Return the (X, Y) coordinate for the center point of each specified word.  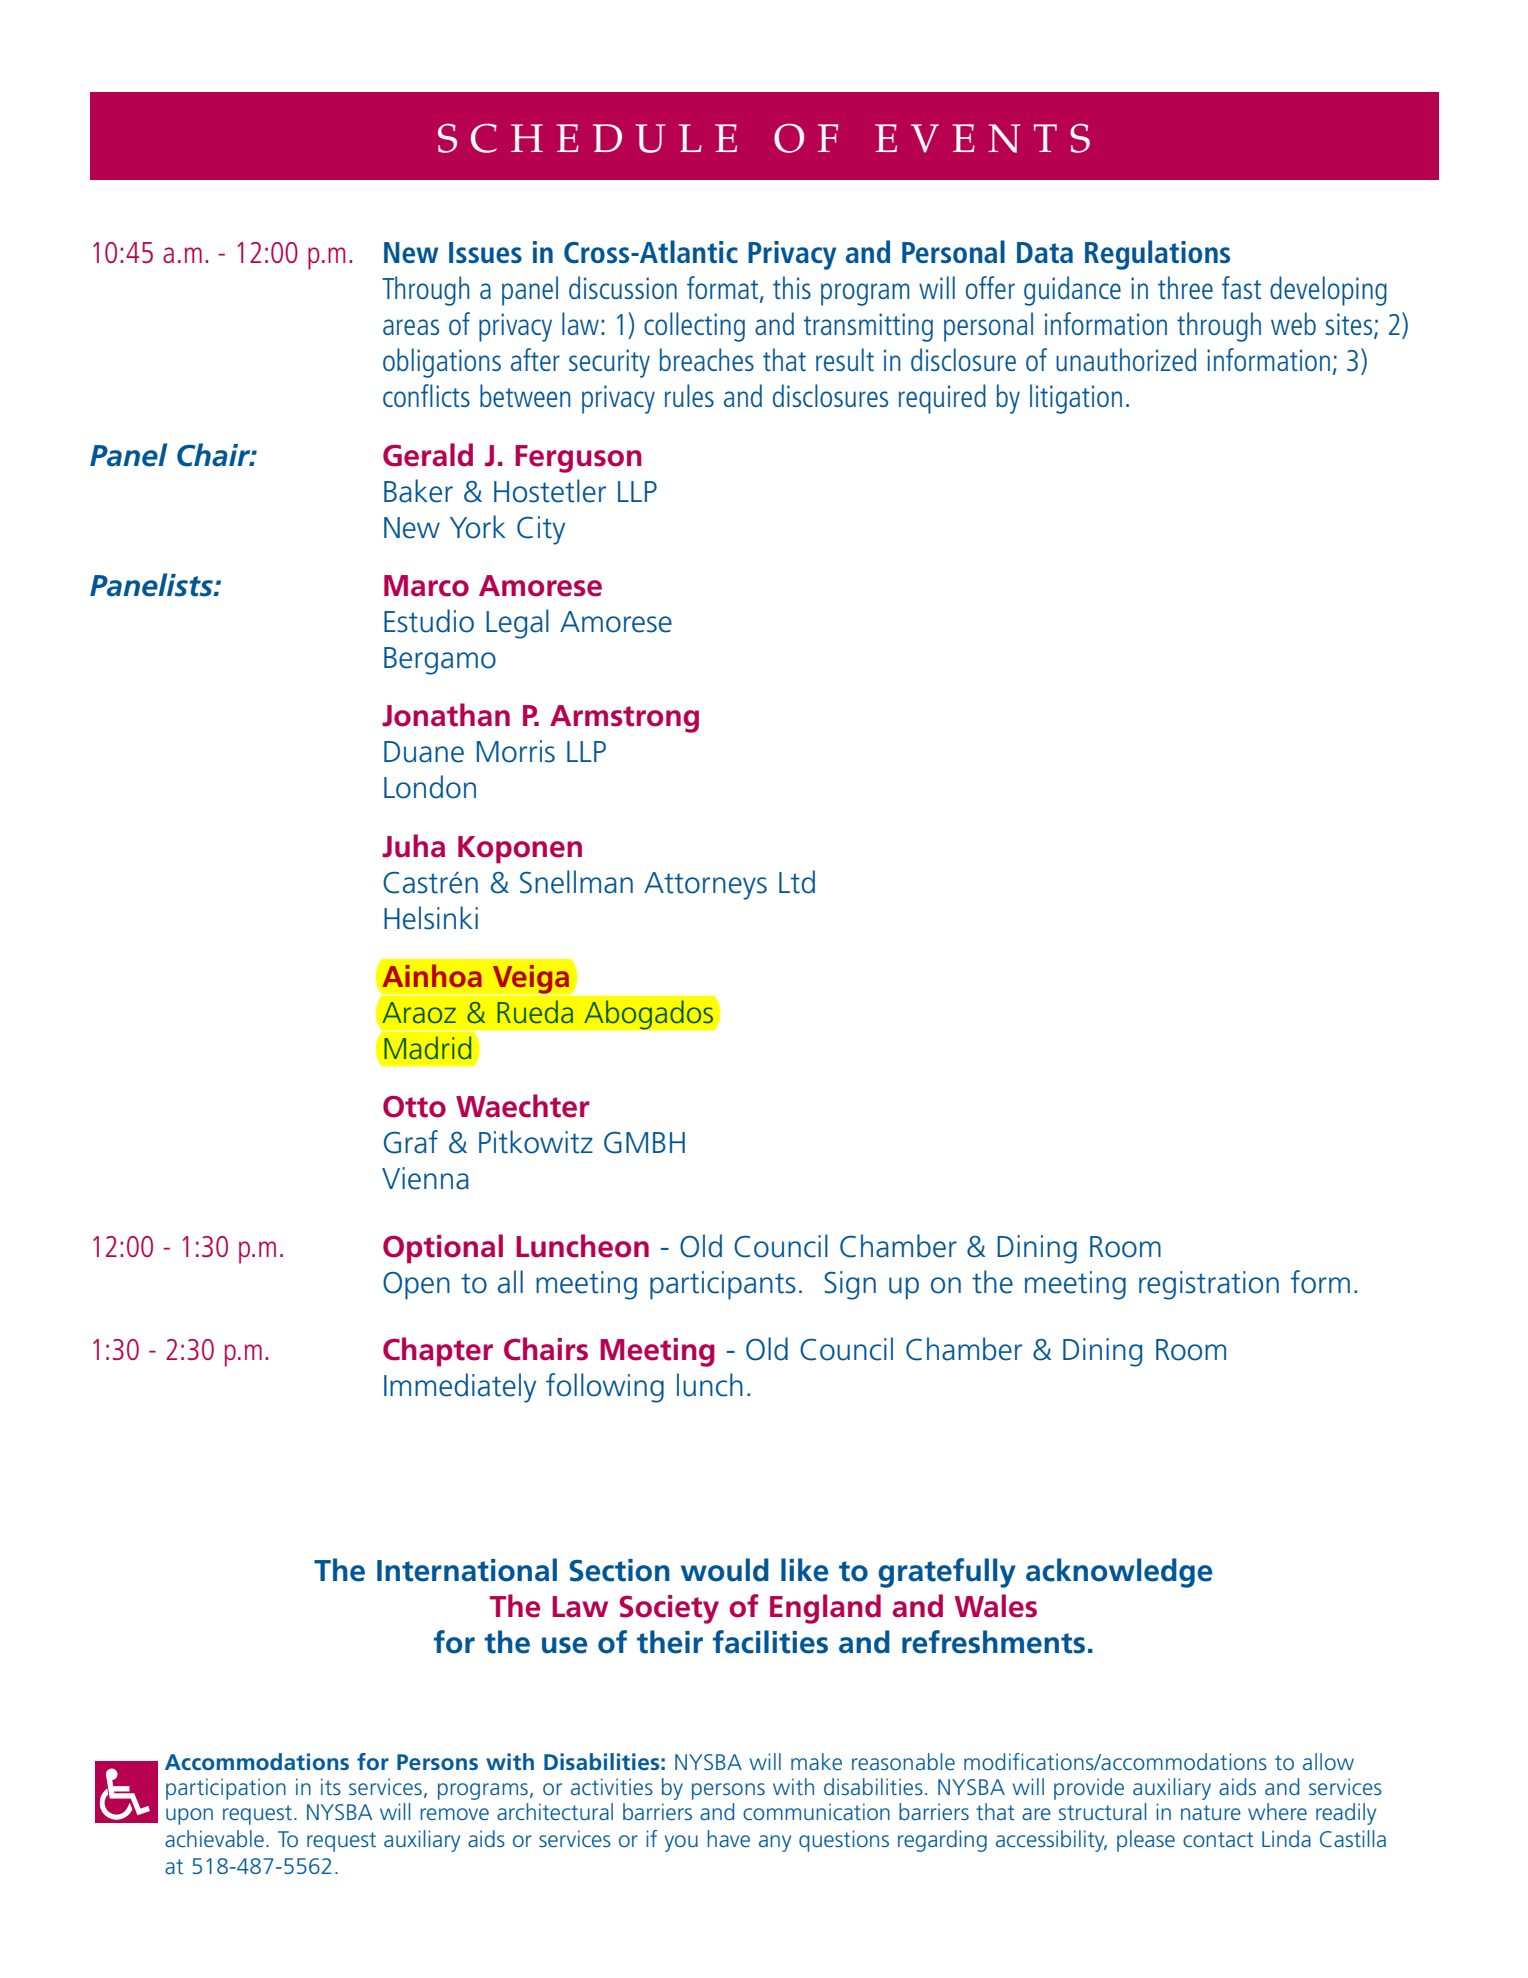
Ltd (797, 882)
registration (1209, 1285)
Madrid (427, 1048)
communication (816, 1811)
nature (1211, 1812)
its (331, 1786)
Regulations (1157, 255)
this (792, 287)
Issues (485, 252)
